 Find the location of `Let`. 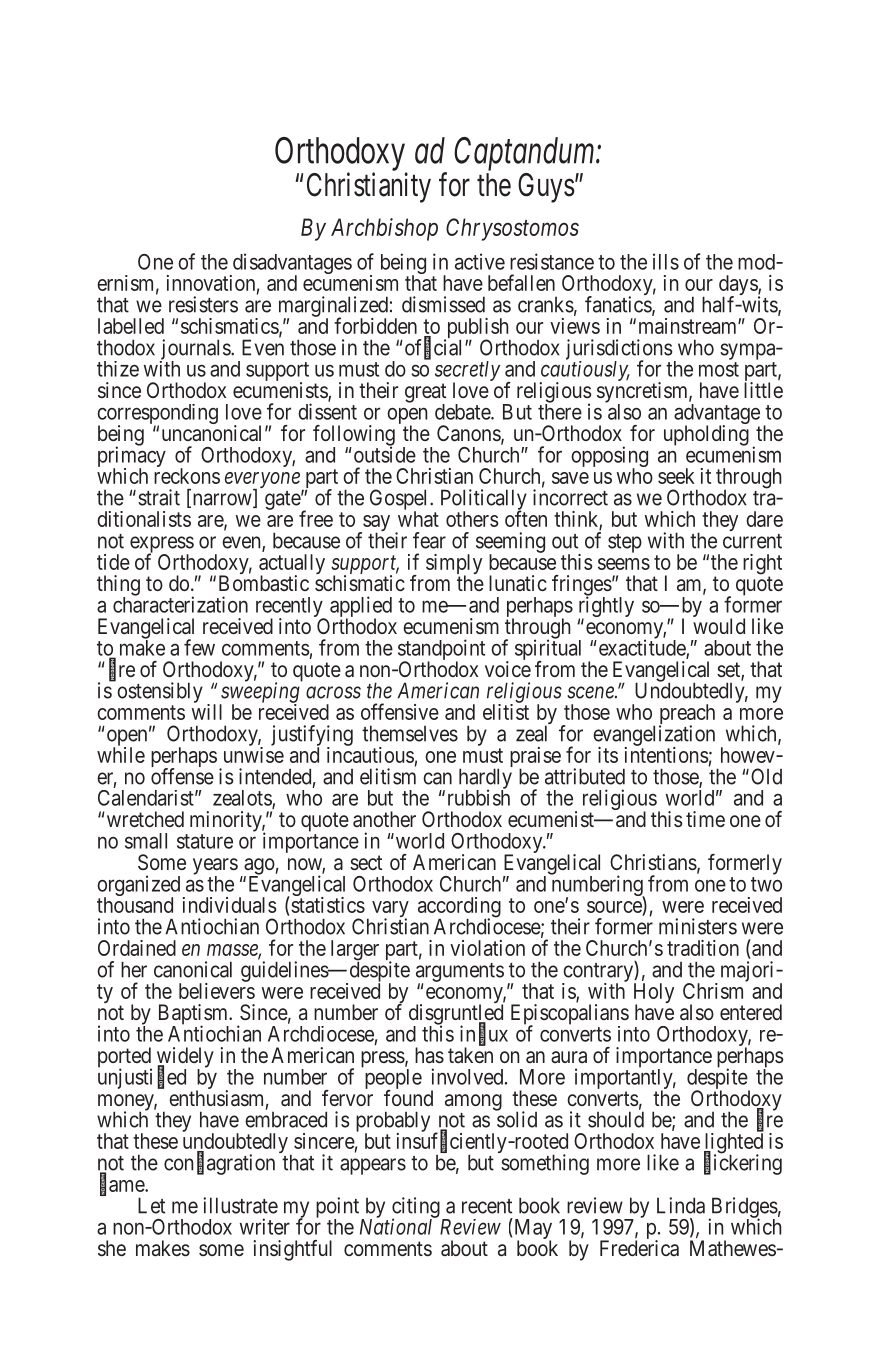

Let is located at coordinates (151, 1205).
